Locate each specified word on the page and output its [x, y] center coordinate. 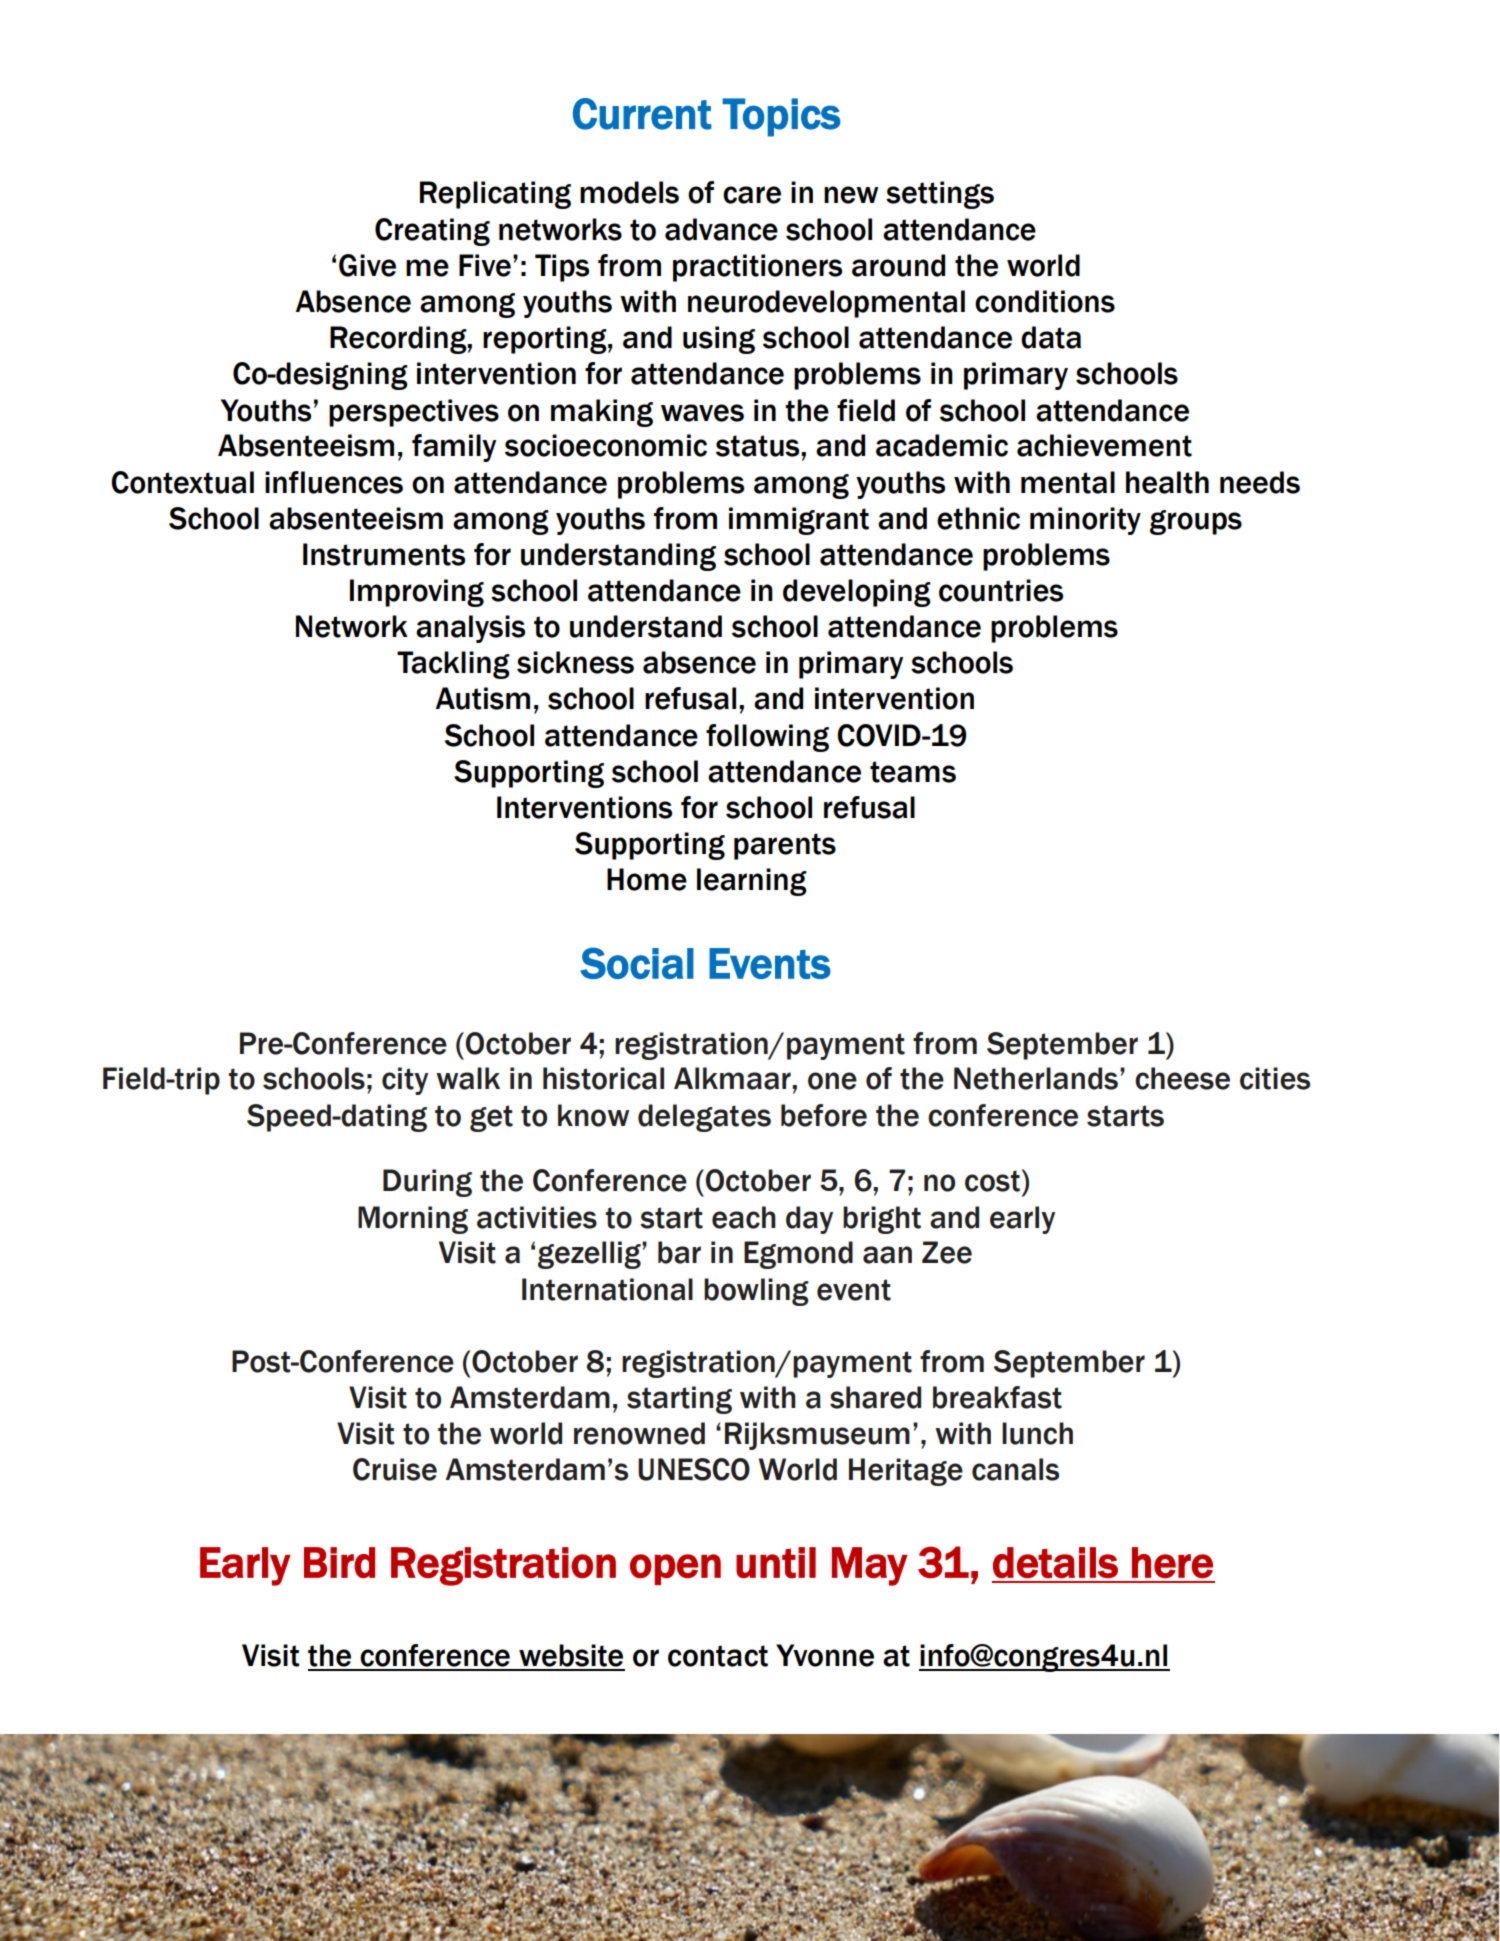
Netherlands [1036, 1078]
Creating [432, 232]
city [405, 1081]
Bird [339, 1563]
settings [940, 195]
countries [1001, 590]
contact [718, 1656]
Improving [417, 593]
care [752, 195]
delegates [704, 1118]
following [767, 738]
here [1172, 1563]
